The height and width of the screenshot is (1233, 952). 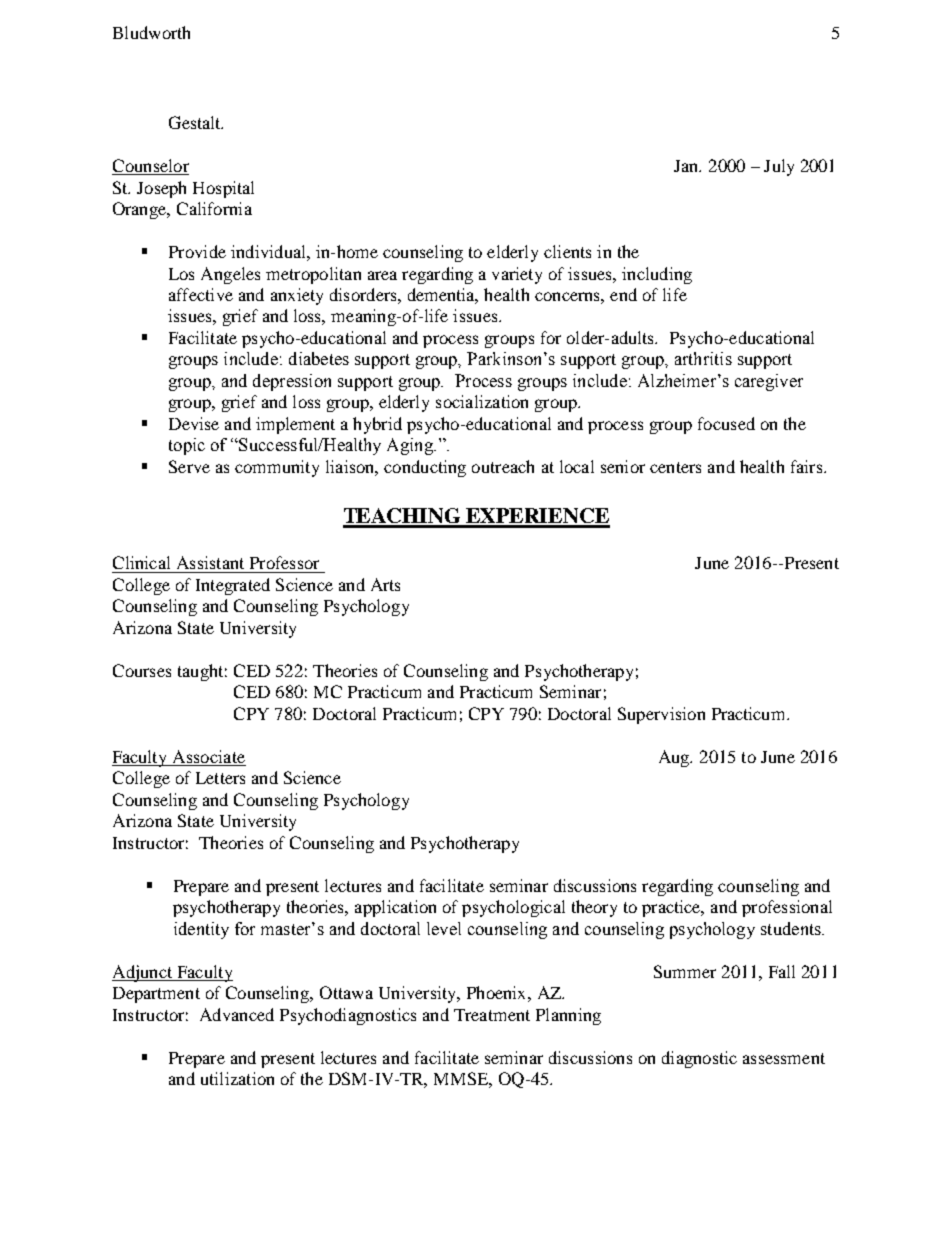 What do you see at coordinates (482, 401) in the screenshot?
I see `socialization` at bounding box center [482, 401].
